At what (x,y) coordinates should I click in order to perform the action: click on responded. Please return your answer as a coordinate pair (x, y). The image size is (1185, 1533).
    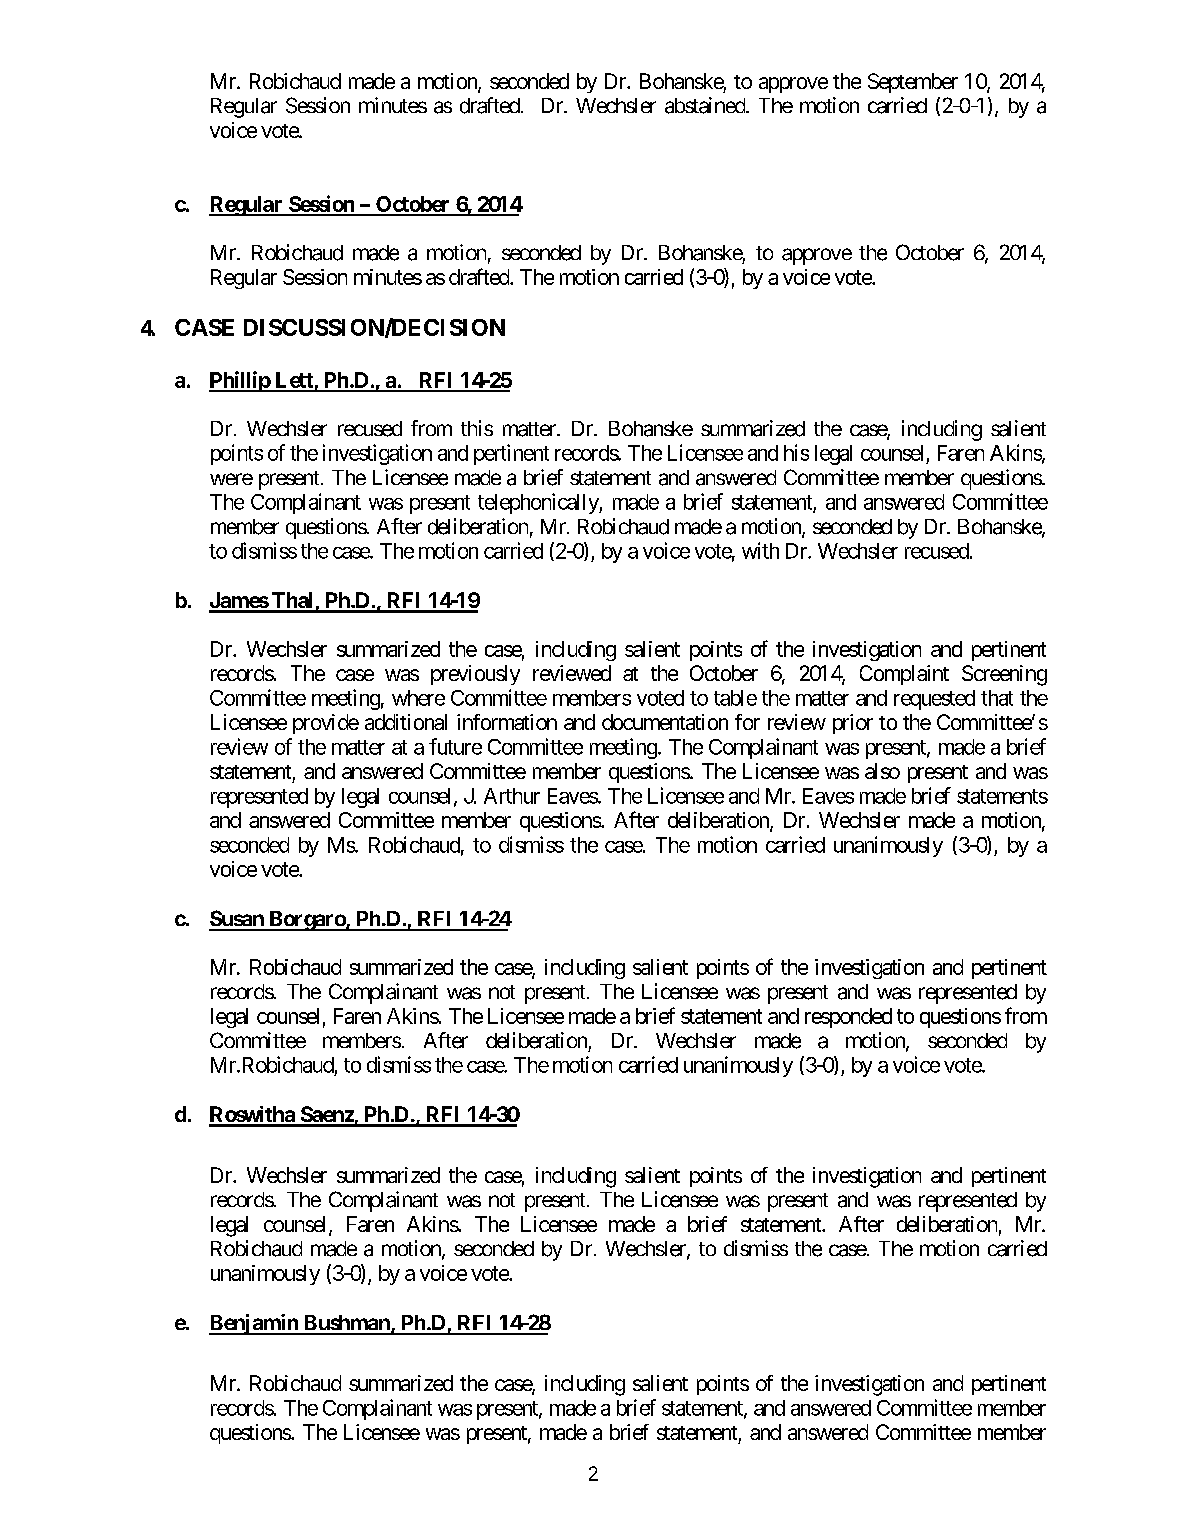
    Looking at the image, I should click on (848, 1018).
